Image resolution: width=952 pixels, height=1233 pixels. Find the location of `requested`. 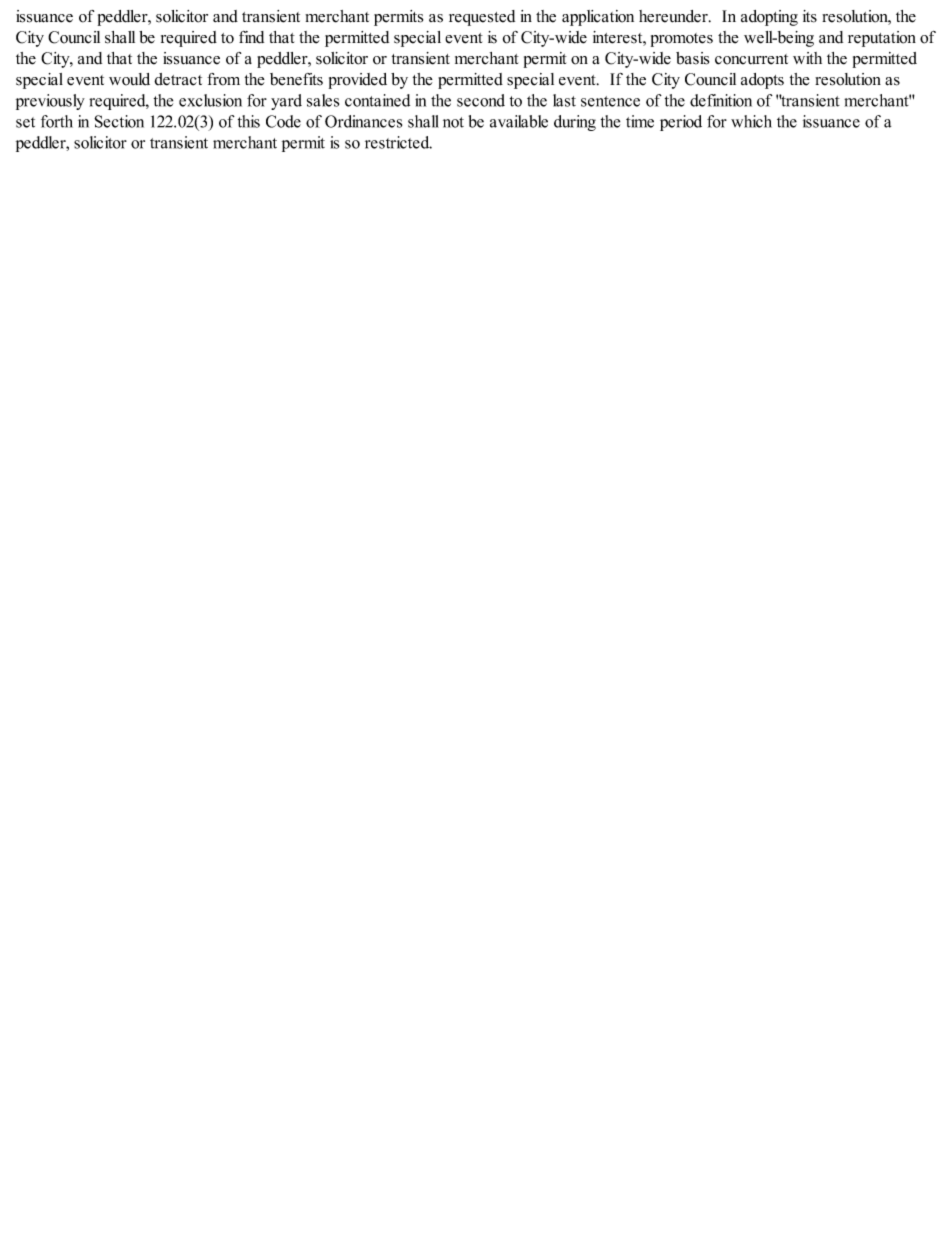

requested is located at coordinates (482, 18).
